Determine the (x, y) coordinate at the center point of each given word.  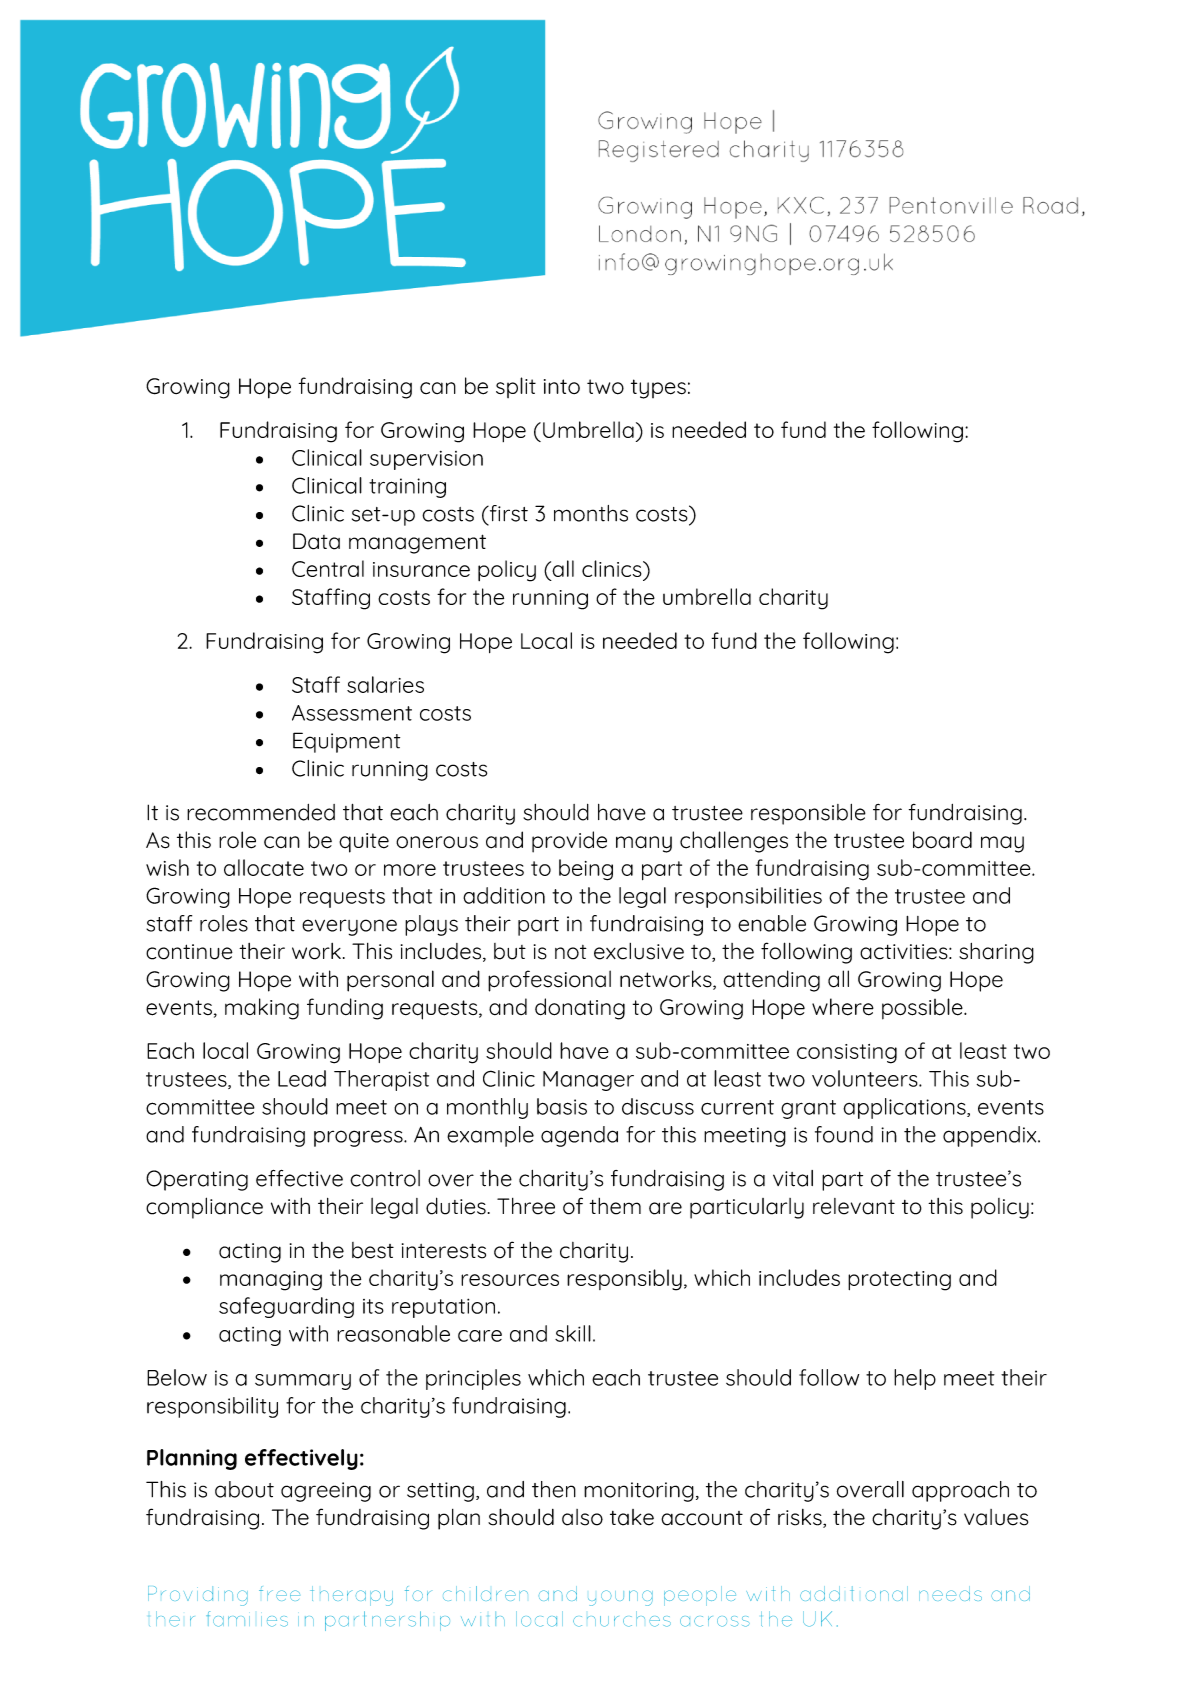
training (407, 488)
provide (569, 842)
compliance (204, 1208)
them (615, 1206)
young (620, 1598)
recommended (261, 812)
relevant (854, 1206)
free (279, 1593)
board (942, 840)
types (658, 389)
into (562, 386)
